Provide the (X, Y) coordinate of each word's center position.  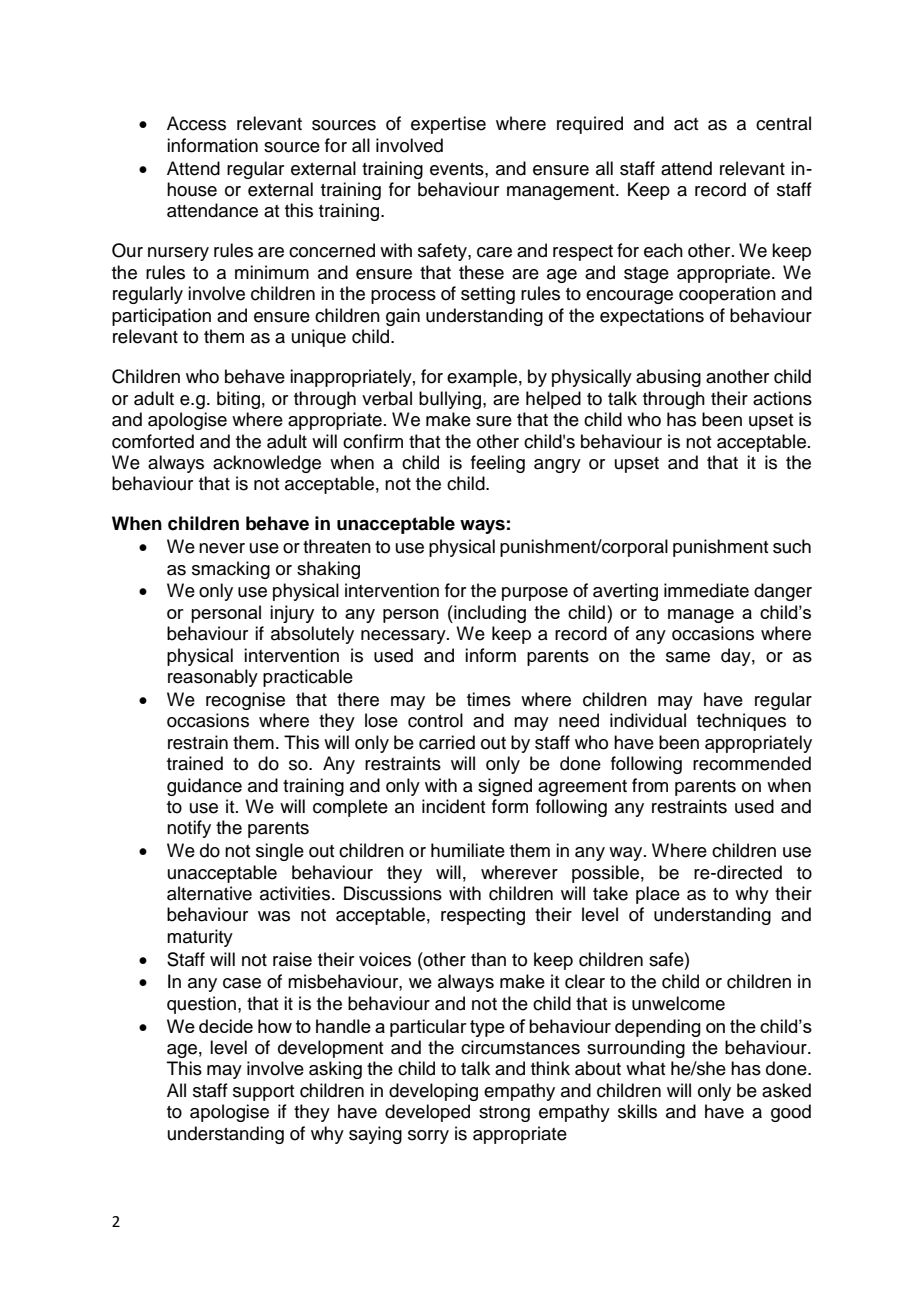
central (783, 123)
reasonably (213, 678)
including (489, 614)
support (263, 1093)
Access (196, 123)
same (688, 657)
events (458, 169)
